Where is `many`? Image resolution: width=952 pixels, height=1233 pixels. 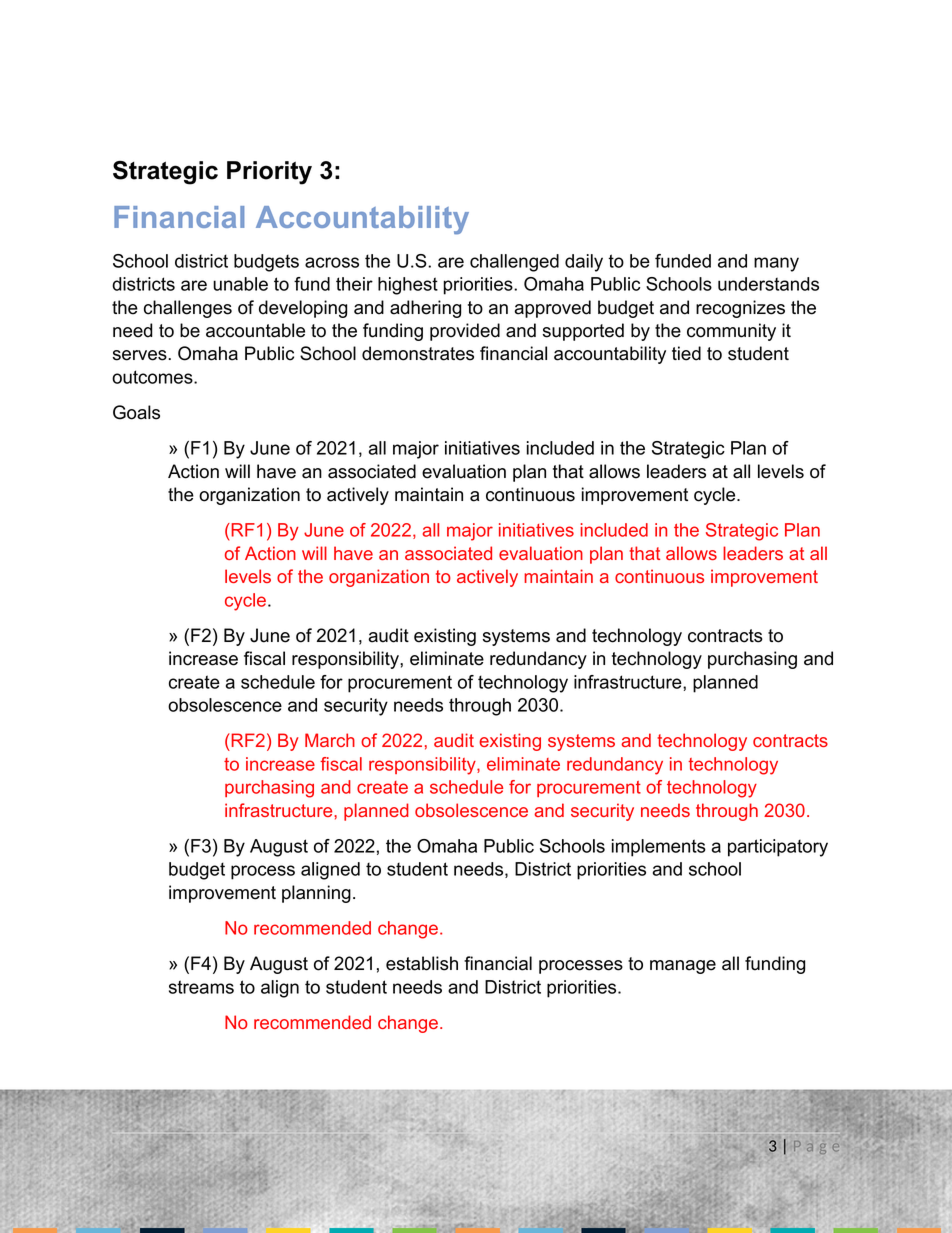 many is located at coordinates (776, 264).
